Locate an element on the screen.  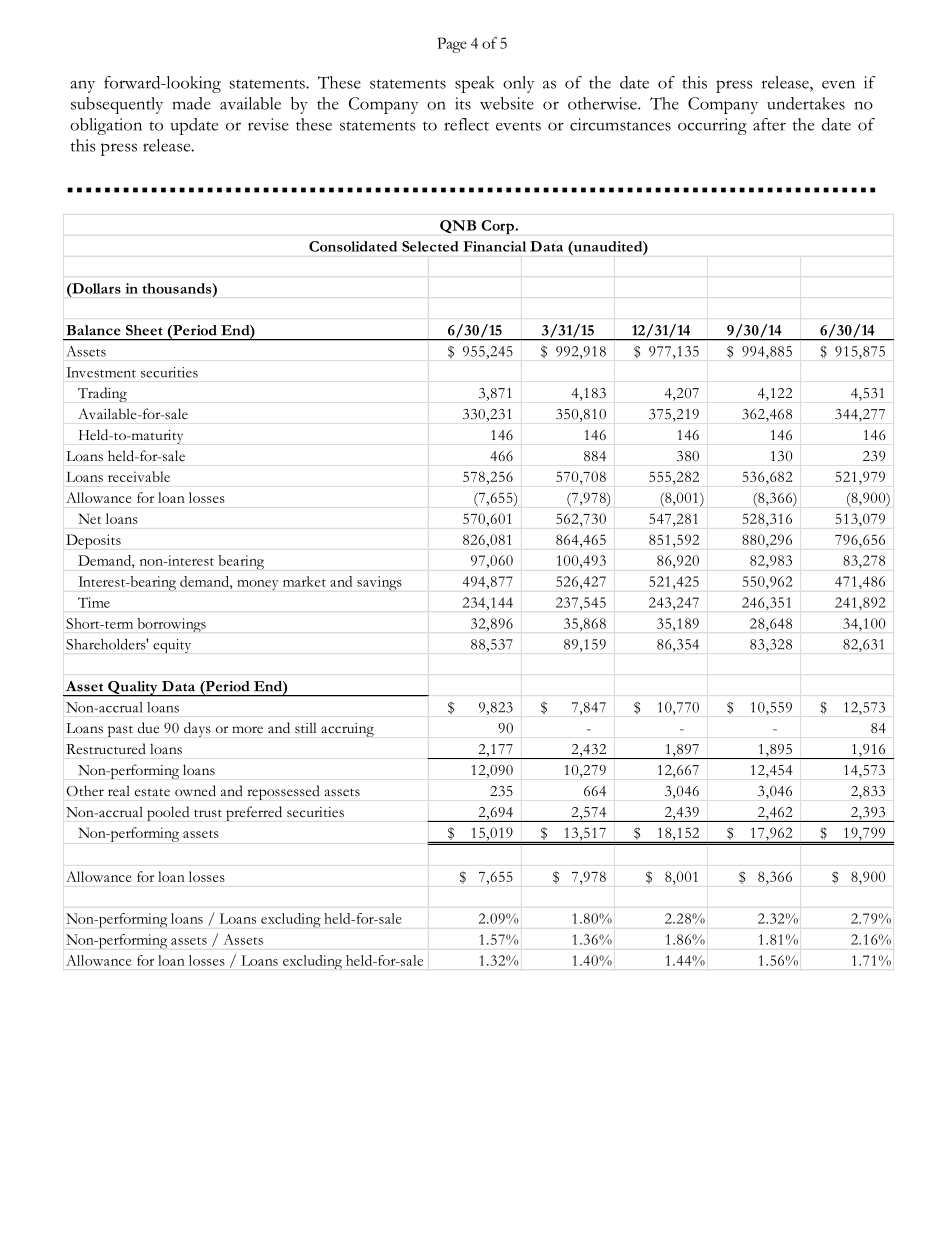
Financial is located at coordinates (494, 246).
